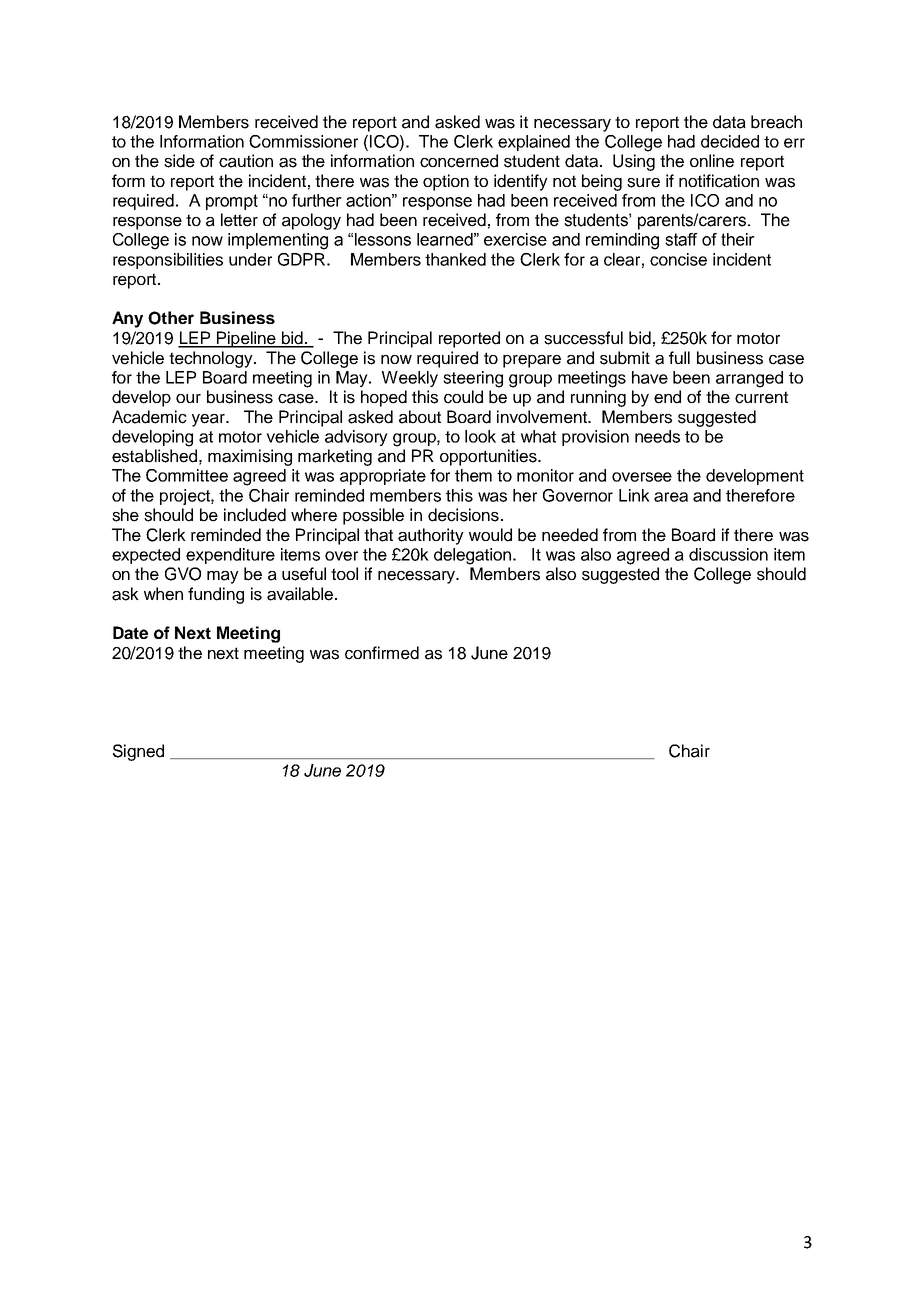 Image resolution: width=924 pixels, height=1309 pixels. What do you see at coordinates (730, 141) in the screenshot?
I see `decided` at bounding box center [730, 141].
